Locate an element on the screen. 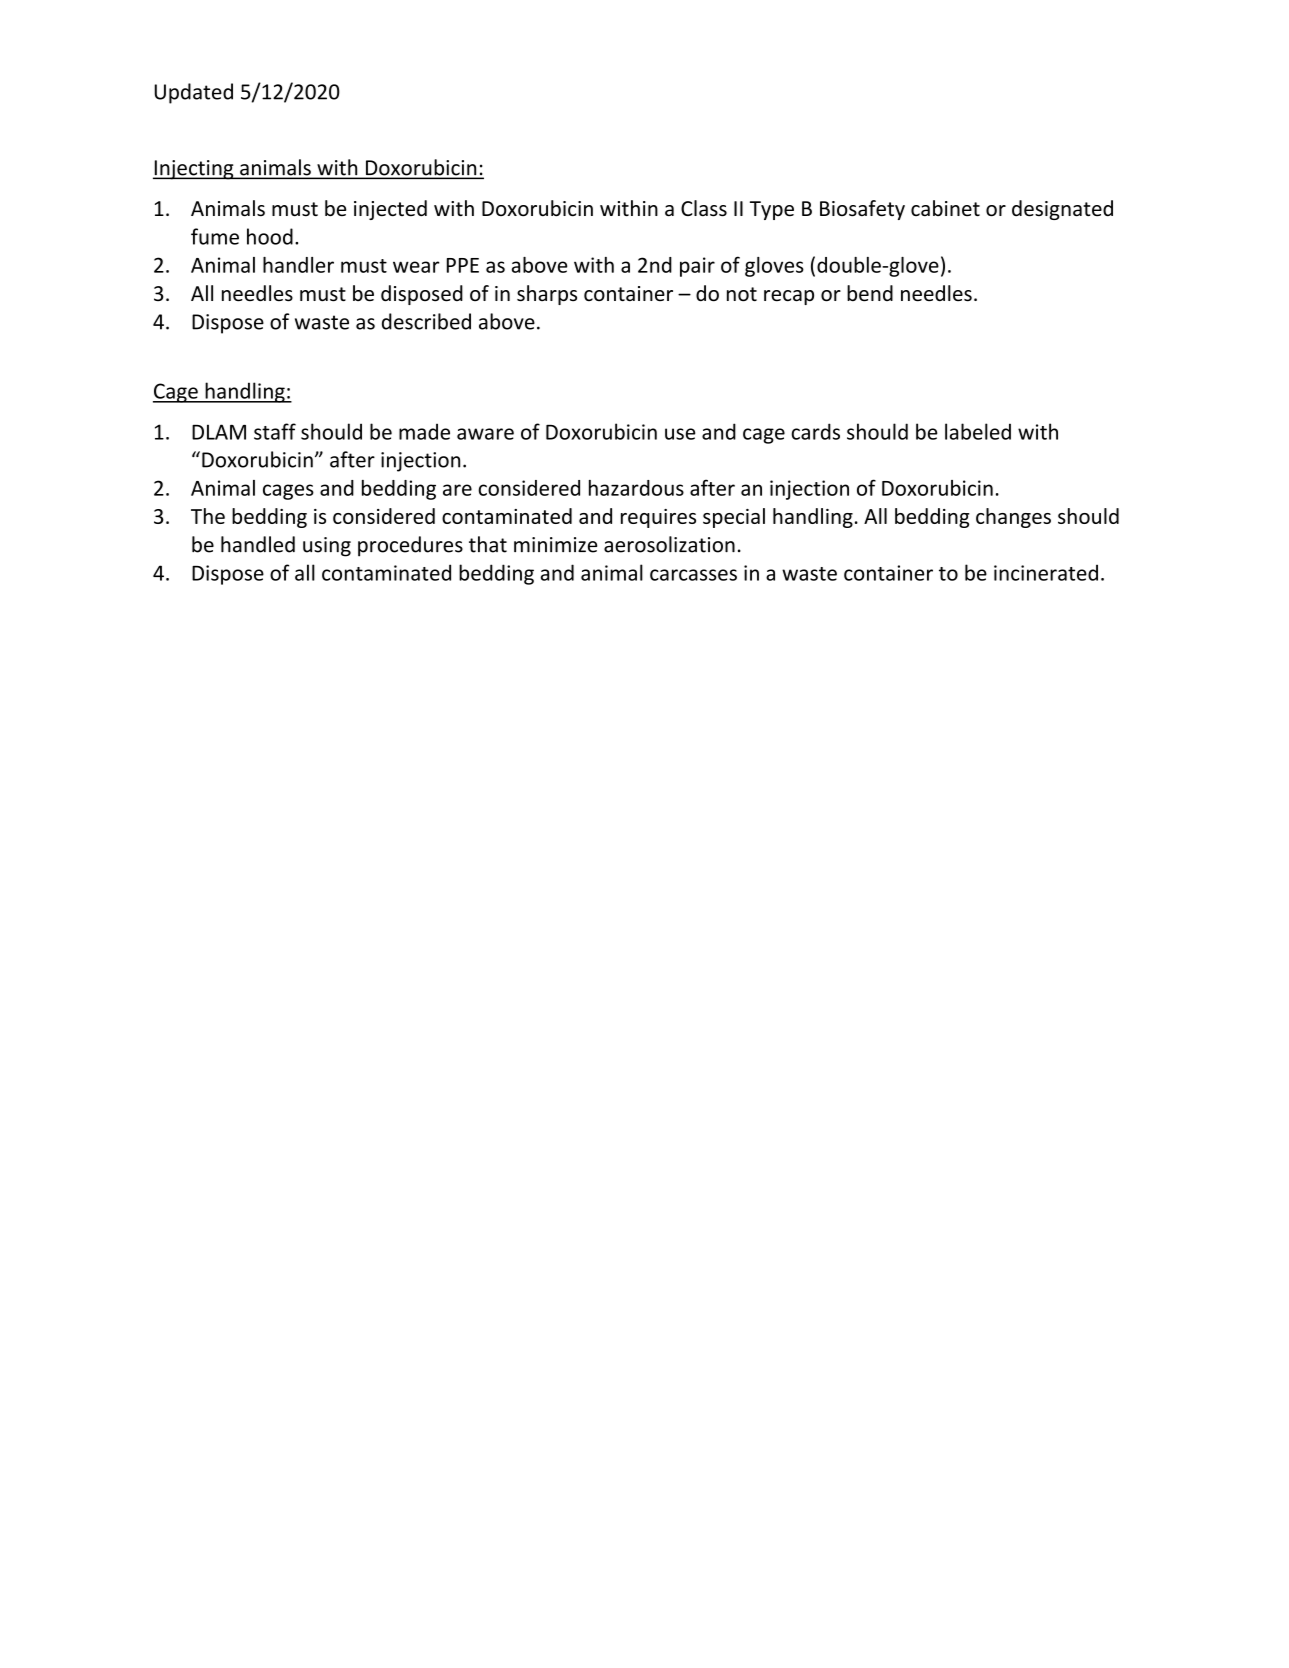 The width and height of the screenshot is (1289, 1668). using is located at coordinates (327, 547).
